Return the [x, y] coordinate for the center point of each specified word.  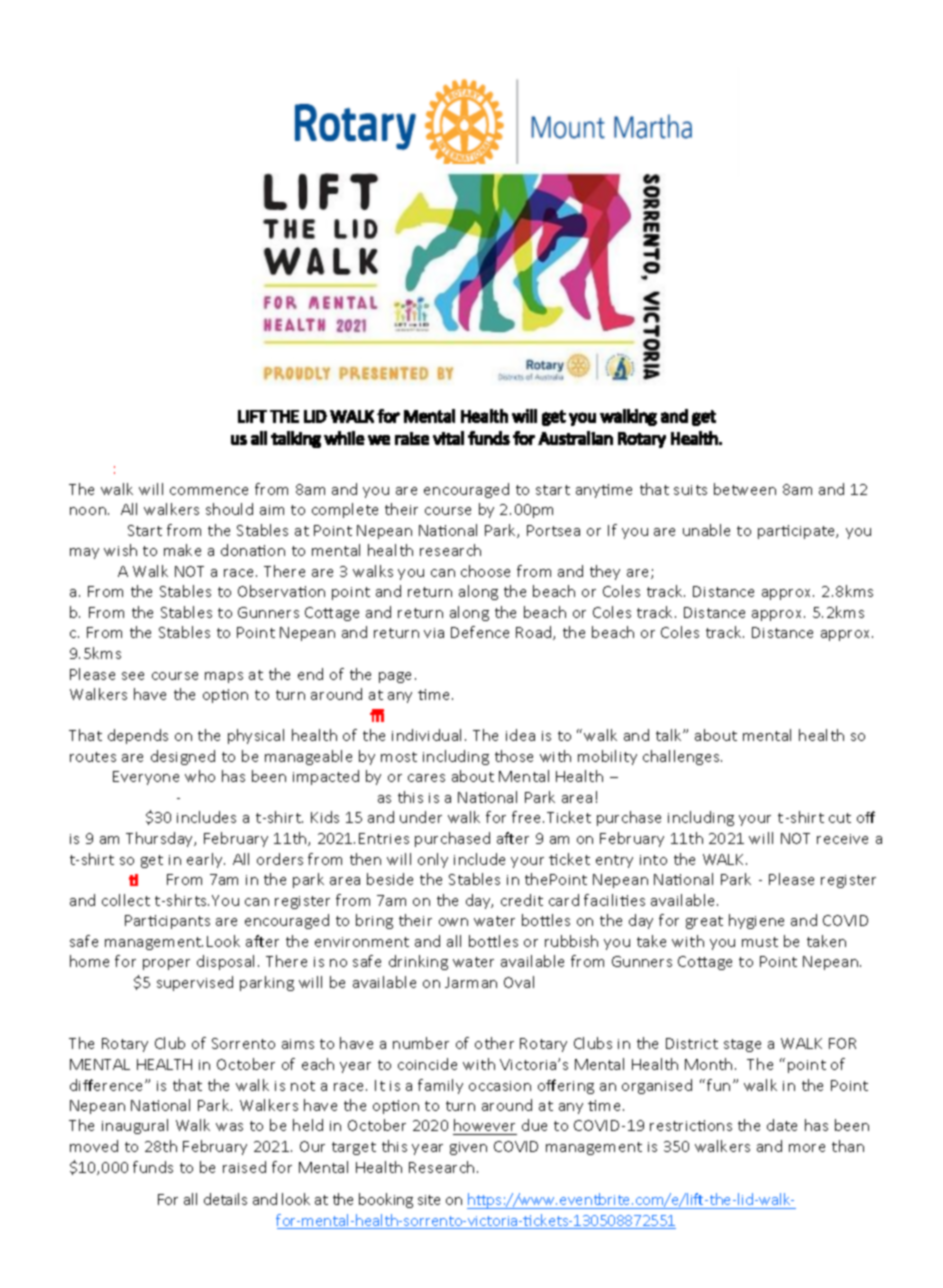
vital [448, 438]
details [225, 1199]
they [605, 572]
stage [742, 1045]
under [421, 817]
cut [840, 818]
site [429, 1200]
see [133, 676]
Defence [480, 632]
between [745, 489]
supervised [195, 983]
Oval [519, 982]
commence [209, 491]
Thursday [161, 839]
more [807, 1148]
